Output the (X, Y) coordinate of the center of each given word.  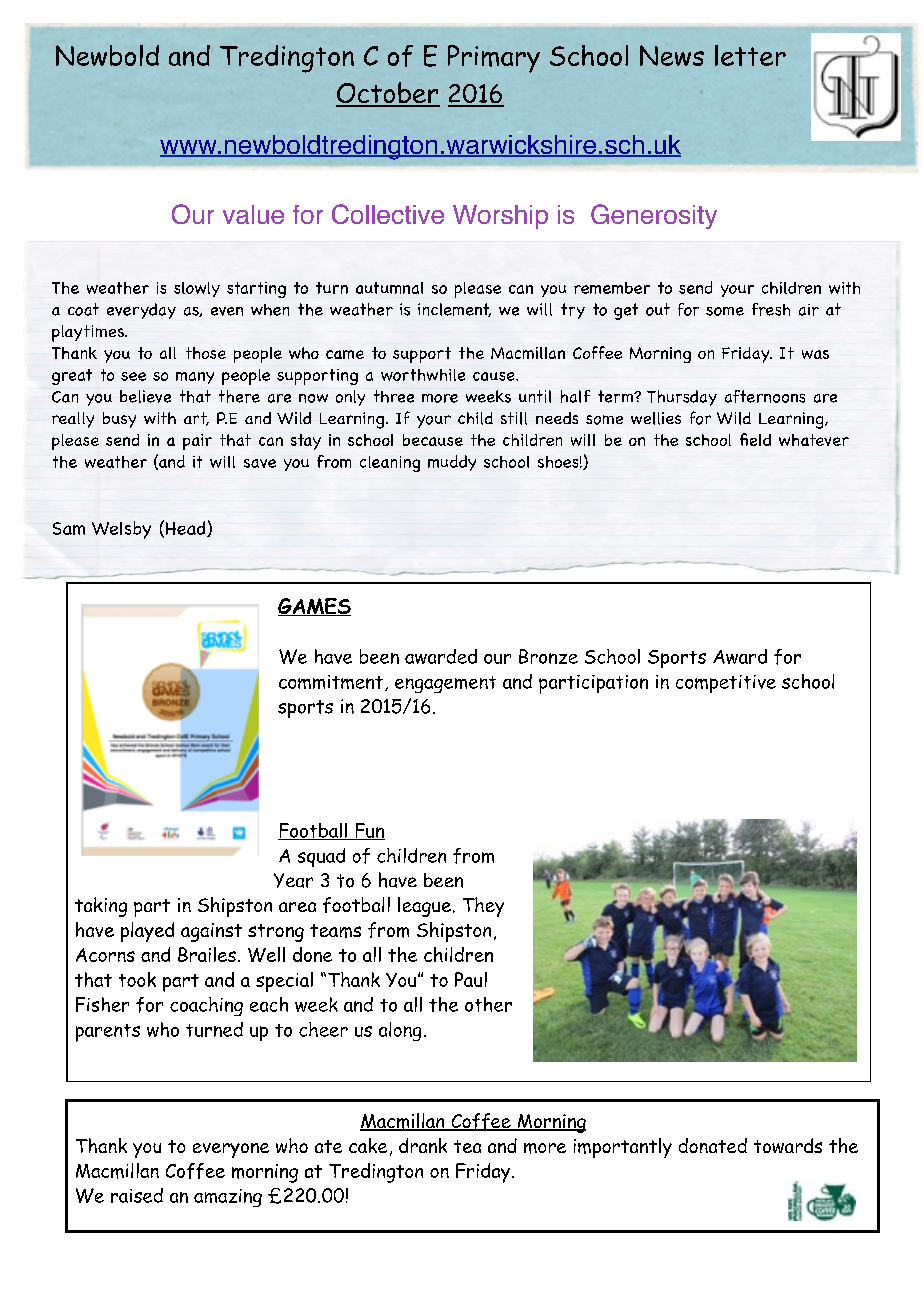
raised (137, 1195)
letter (750, 55)
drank (423, 1145)
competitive (726, 684)
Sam (69, 528)
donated (713, 1145)
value (253, 214)
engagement (445, 684)
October (388, 94)
